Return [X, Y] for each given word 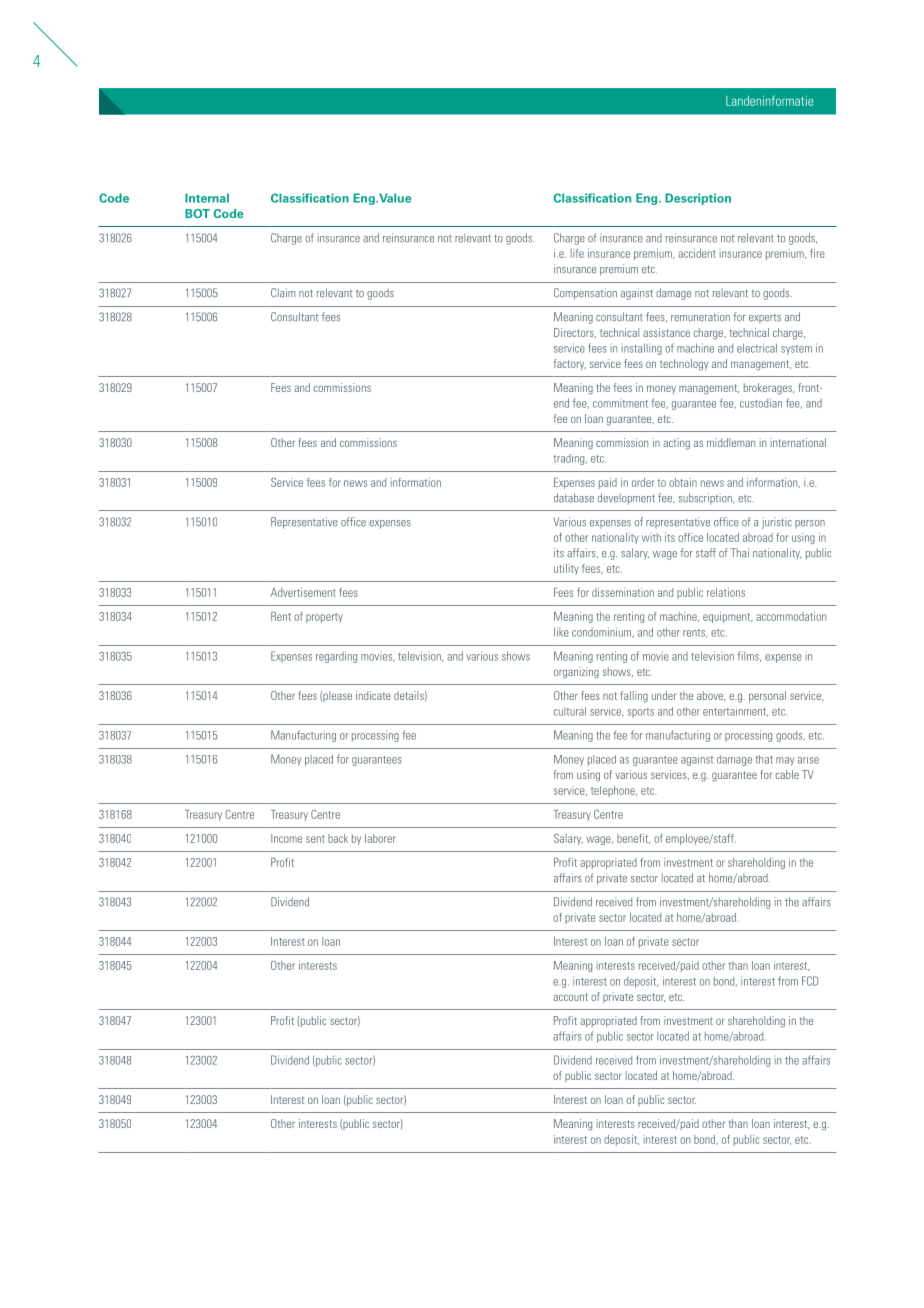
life [577, 253]
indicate [373, 695]
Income [286, 838]
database [574, 498]
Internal [207, 198]
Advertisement [303, 592]
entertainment [735, 712]
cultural [570, 711]
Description [698, 199]
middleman [731, 442]
